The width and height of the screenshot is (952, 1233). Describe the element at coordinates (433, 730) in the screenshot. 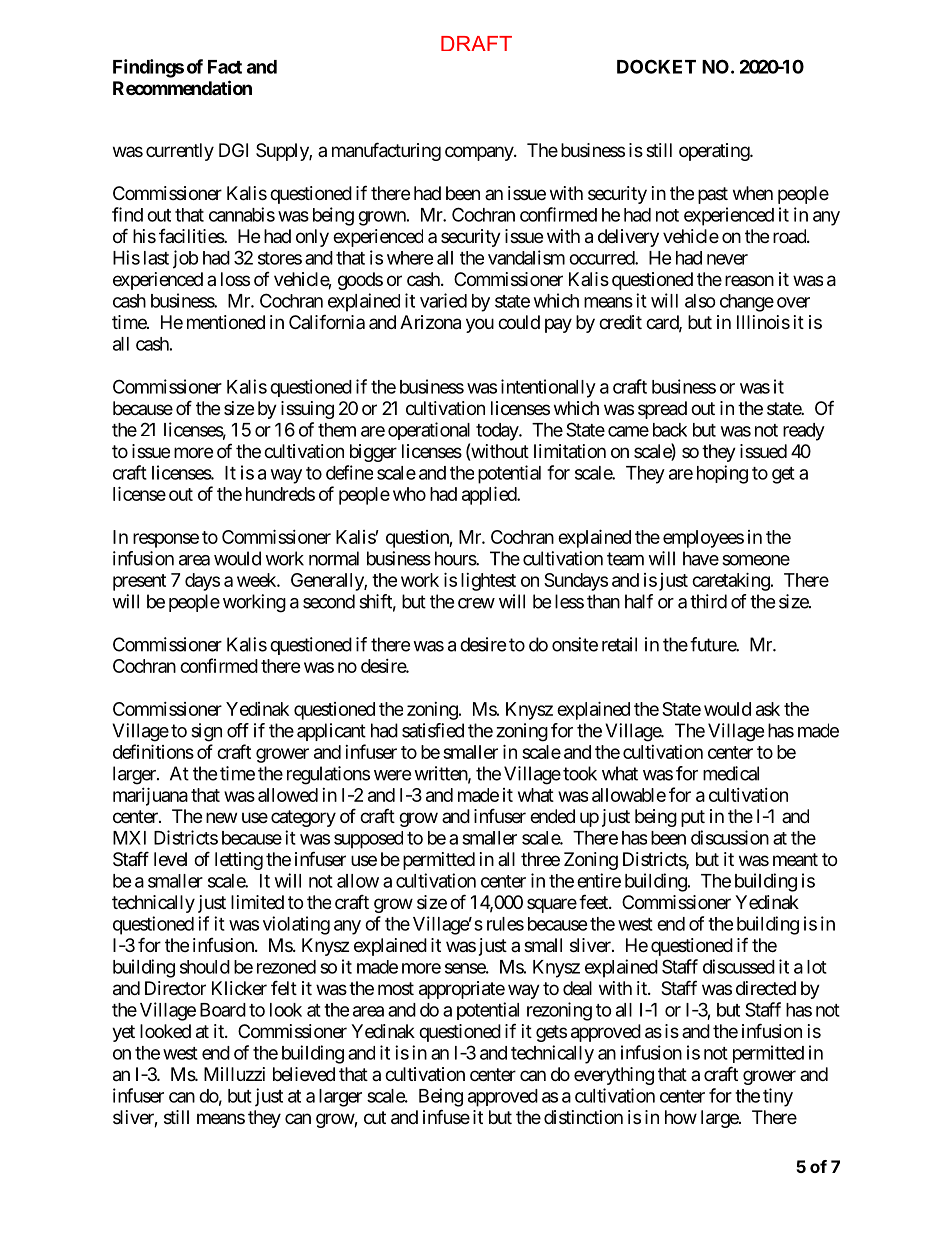

I see `satisfied` at that location.
